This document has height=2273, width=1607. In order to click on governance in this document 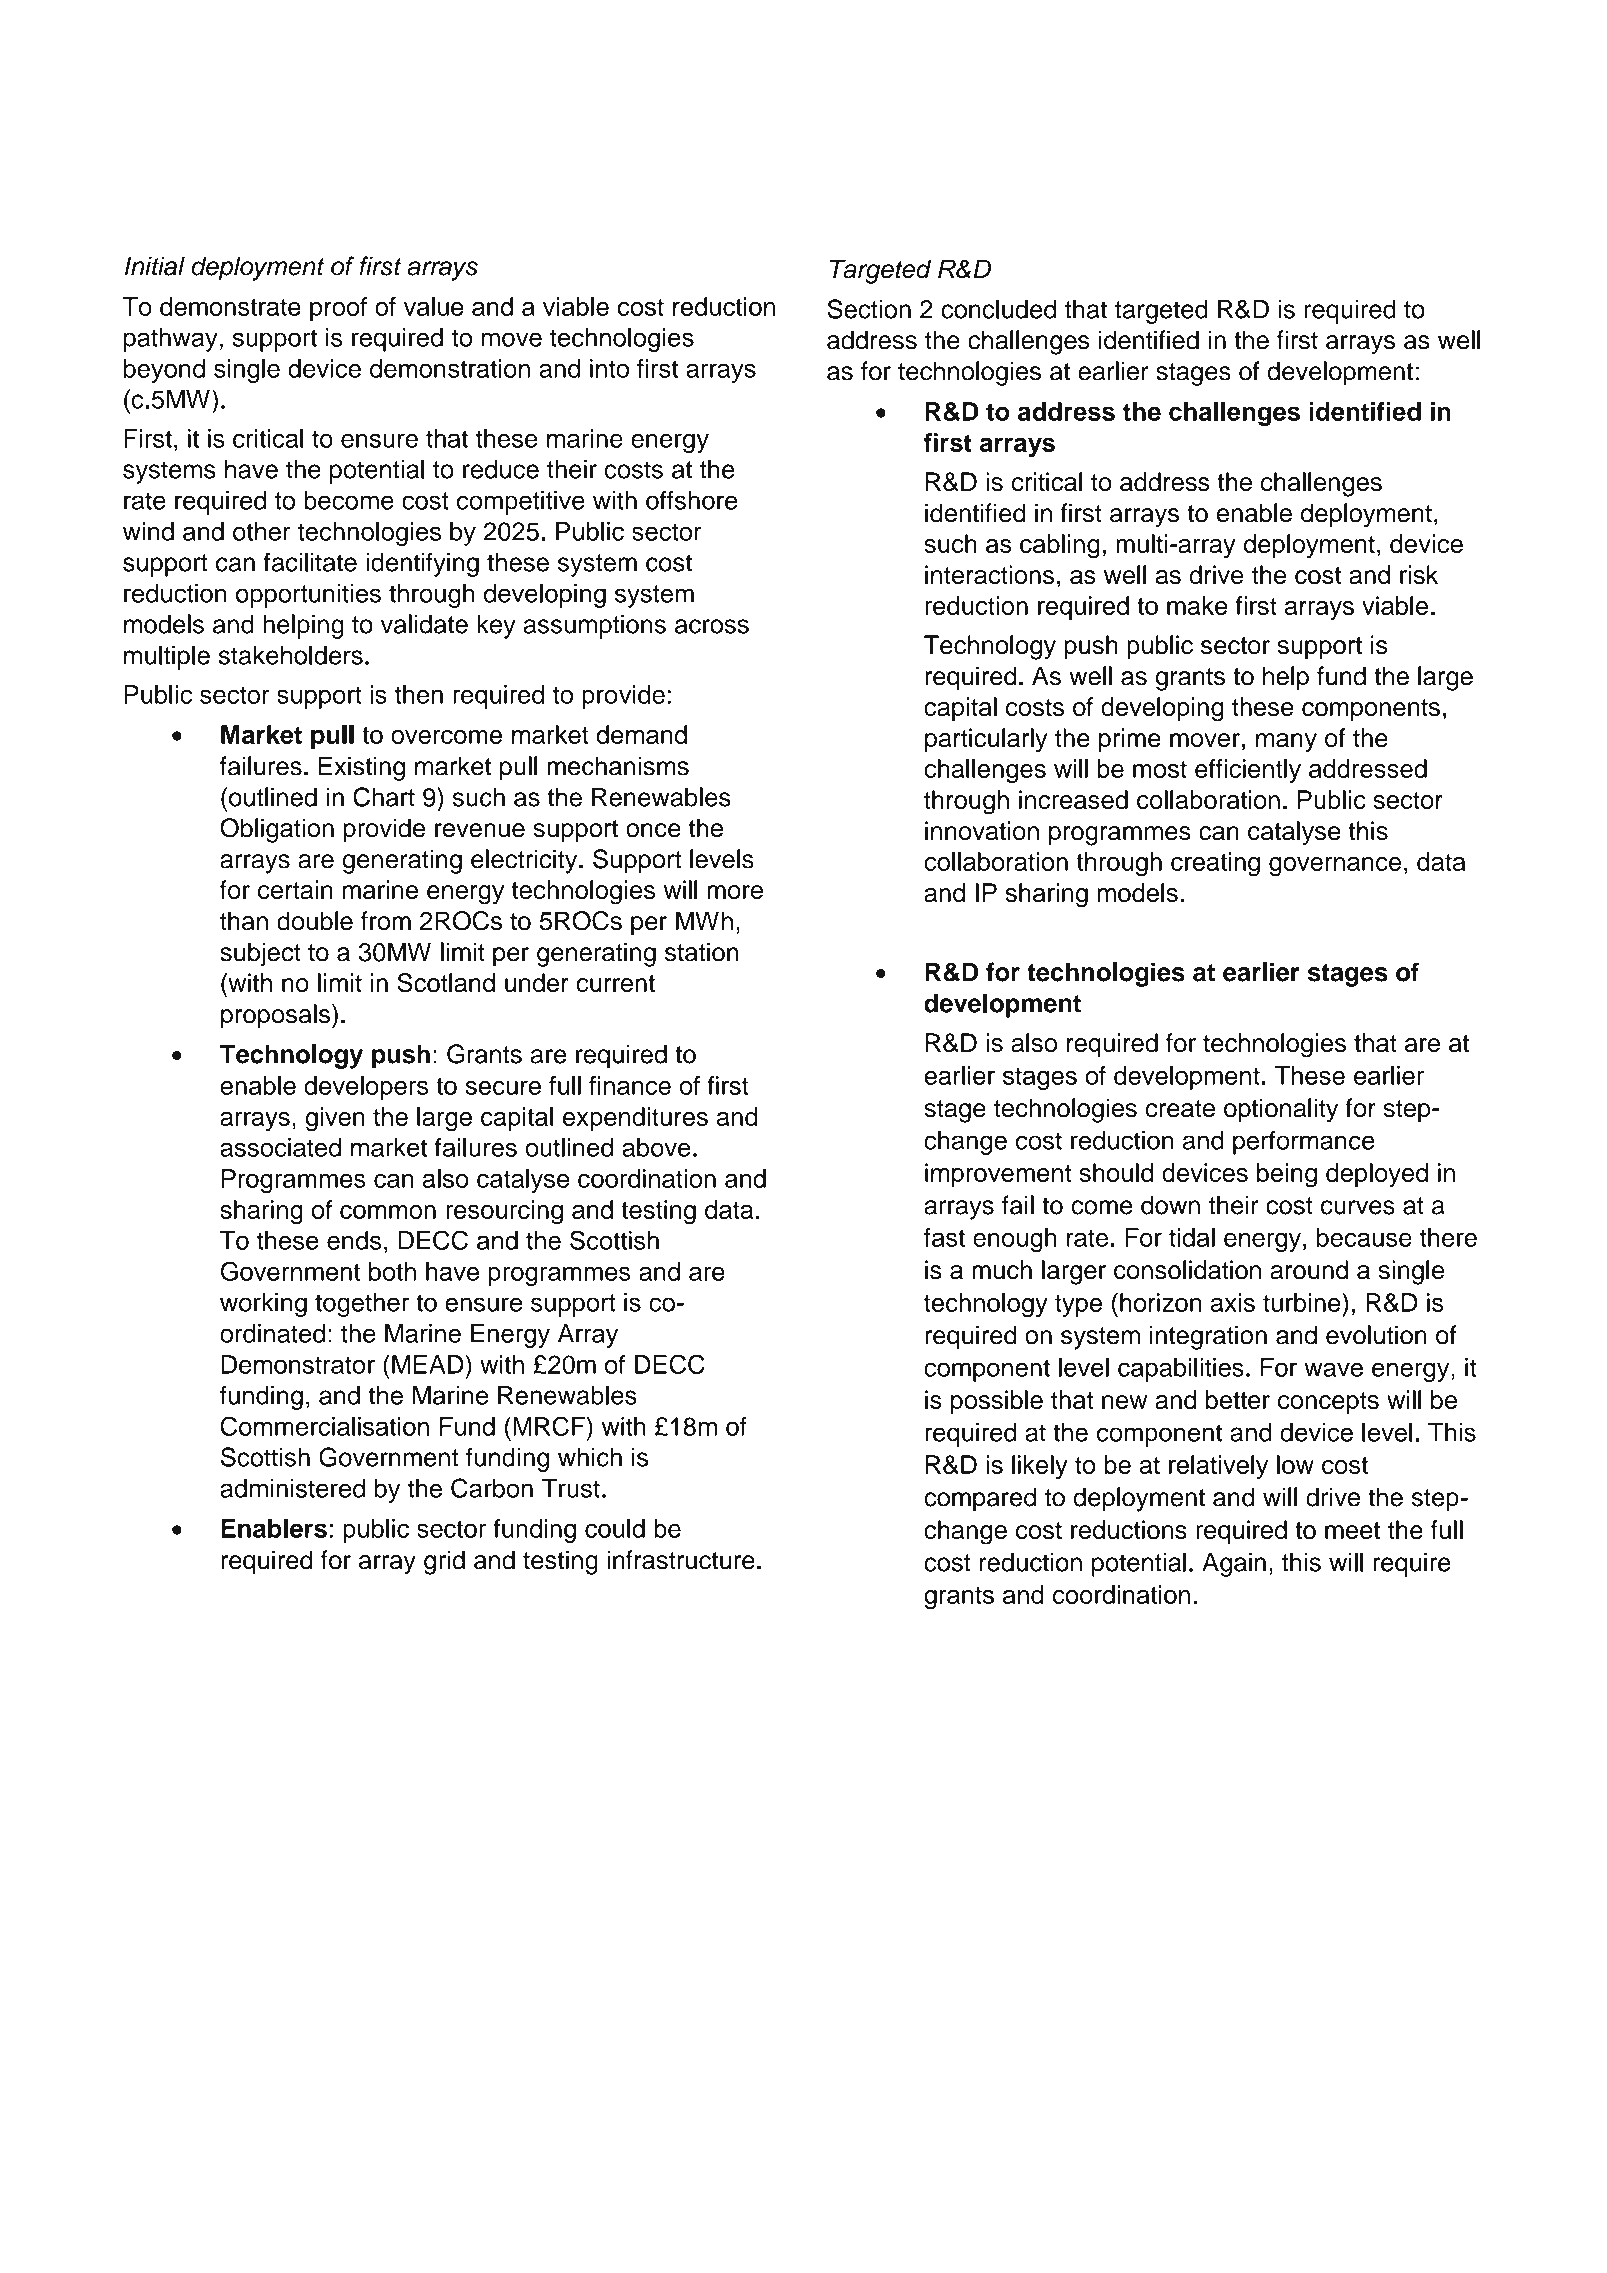, I will do `click(1335, 867)`.
